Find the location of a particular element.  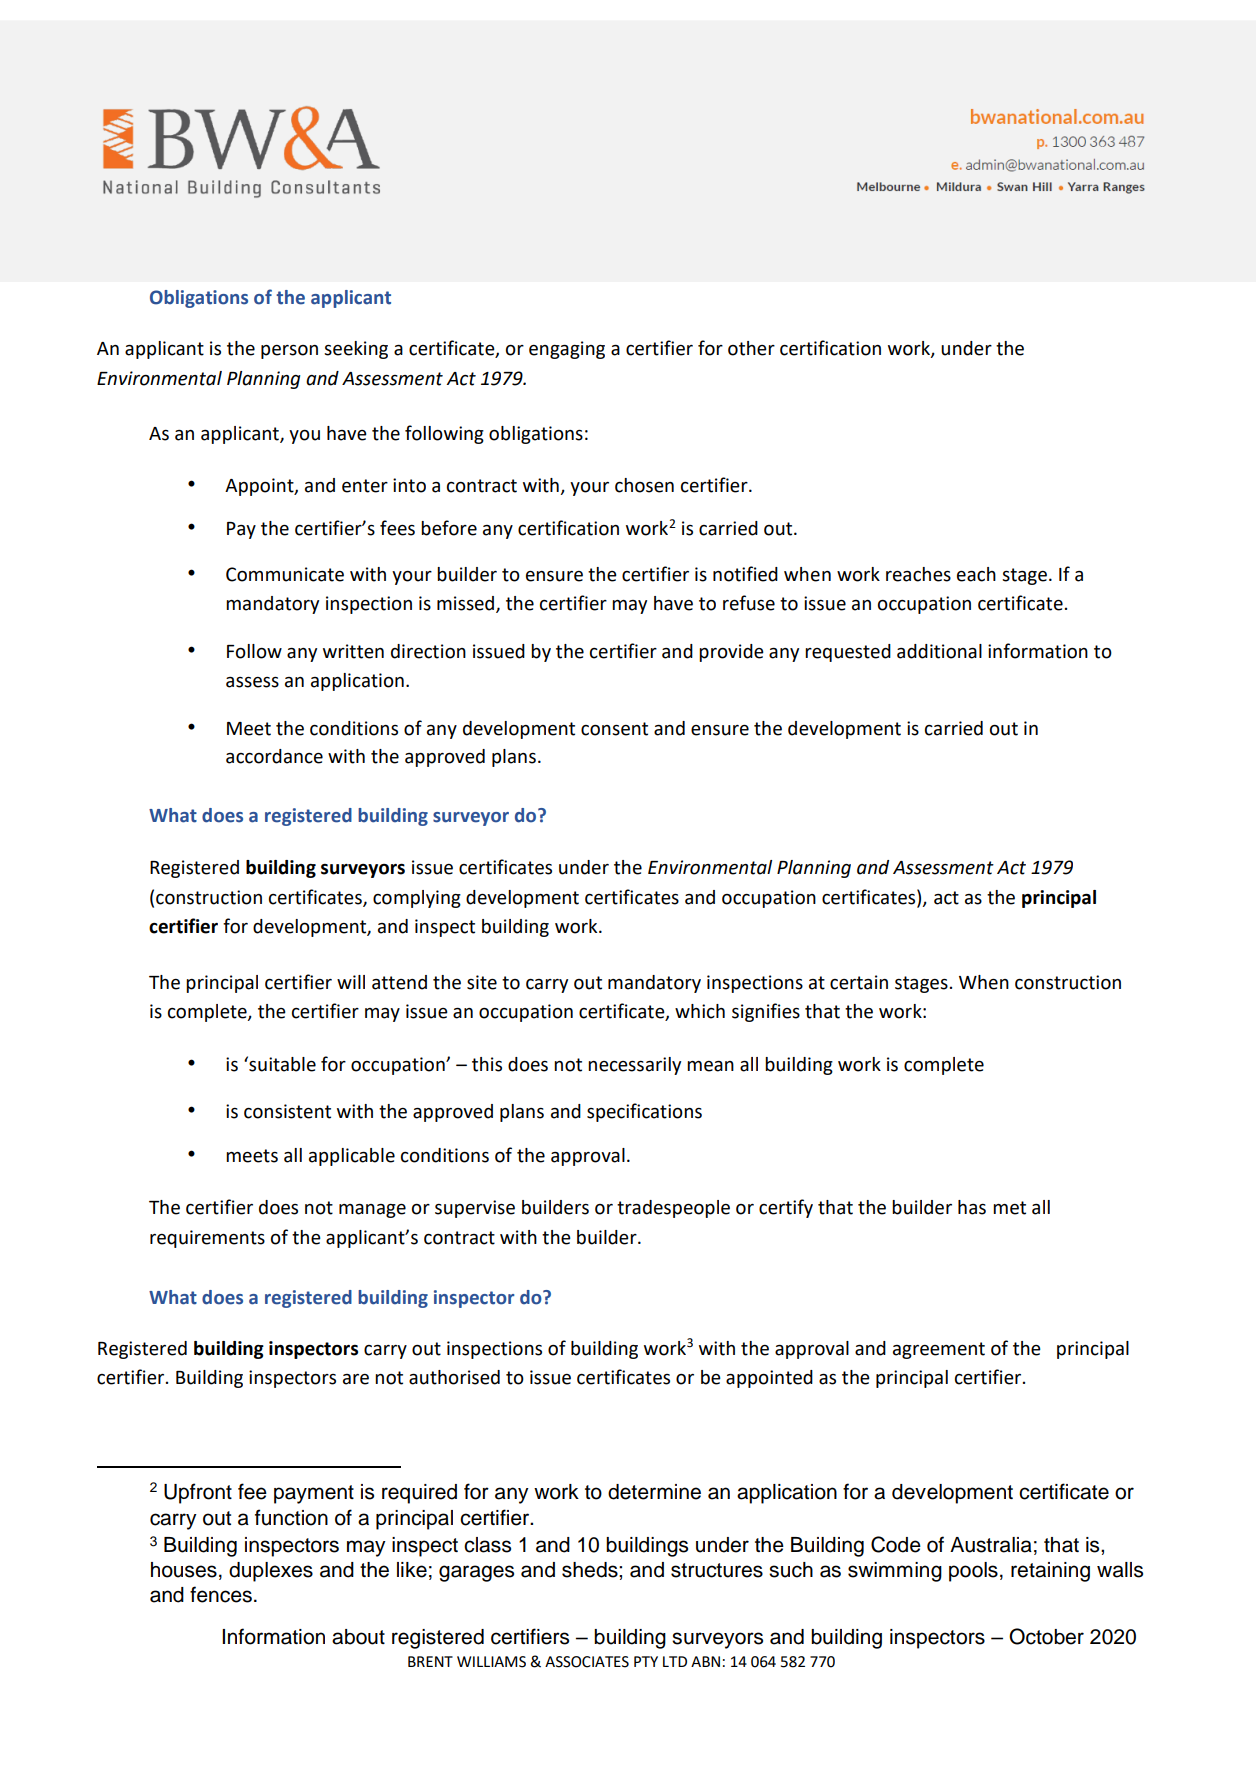

tradespeople is located at coordinates (673, 1209).
